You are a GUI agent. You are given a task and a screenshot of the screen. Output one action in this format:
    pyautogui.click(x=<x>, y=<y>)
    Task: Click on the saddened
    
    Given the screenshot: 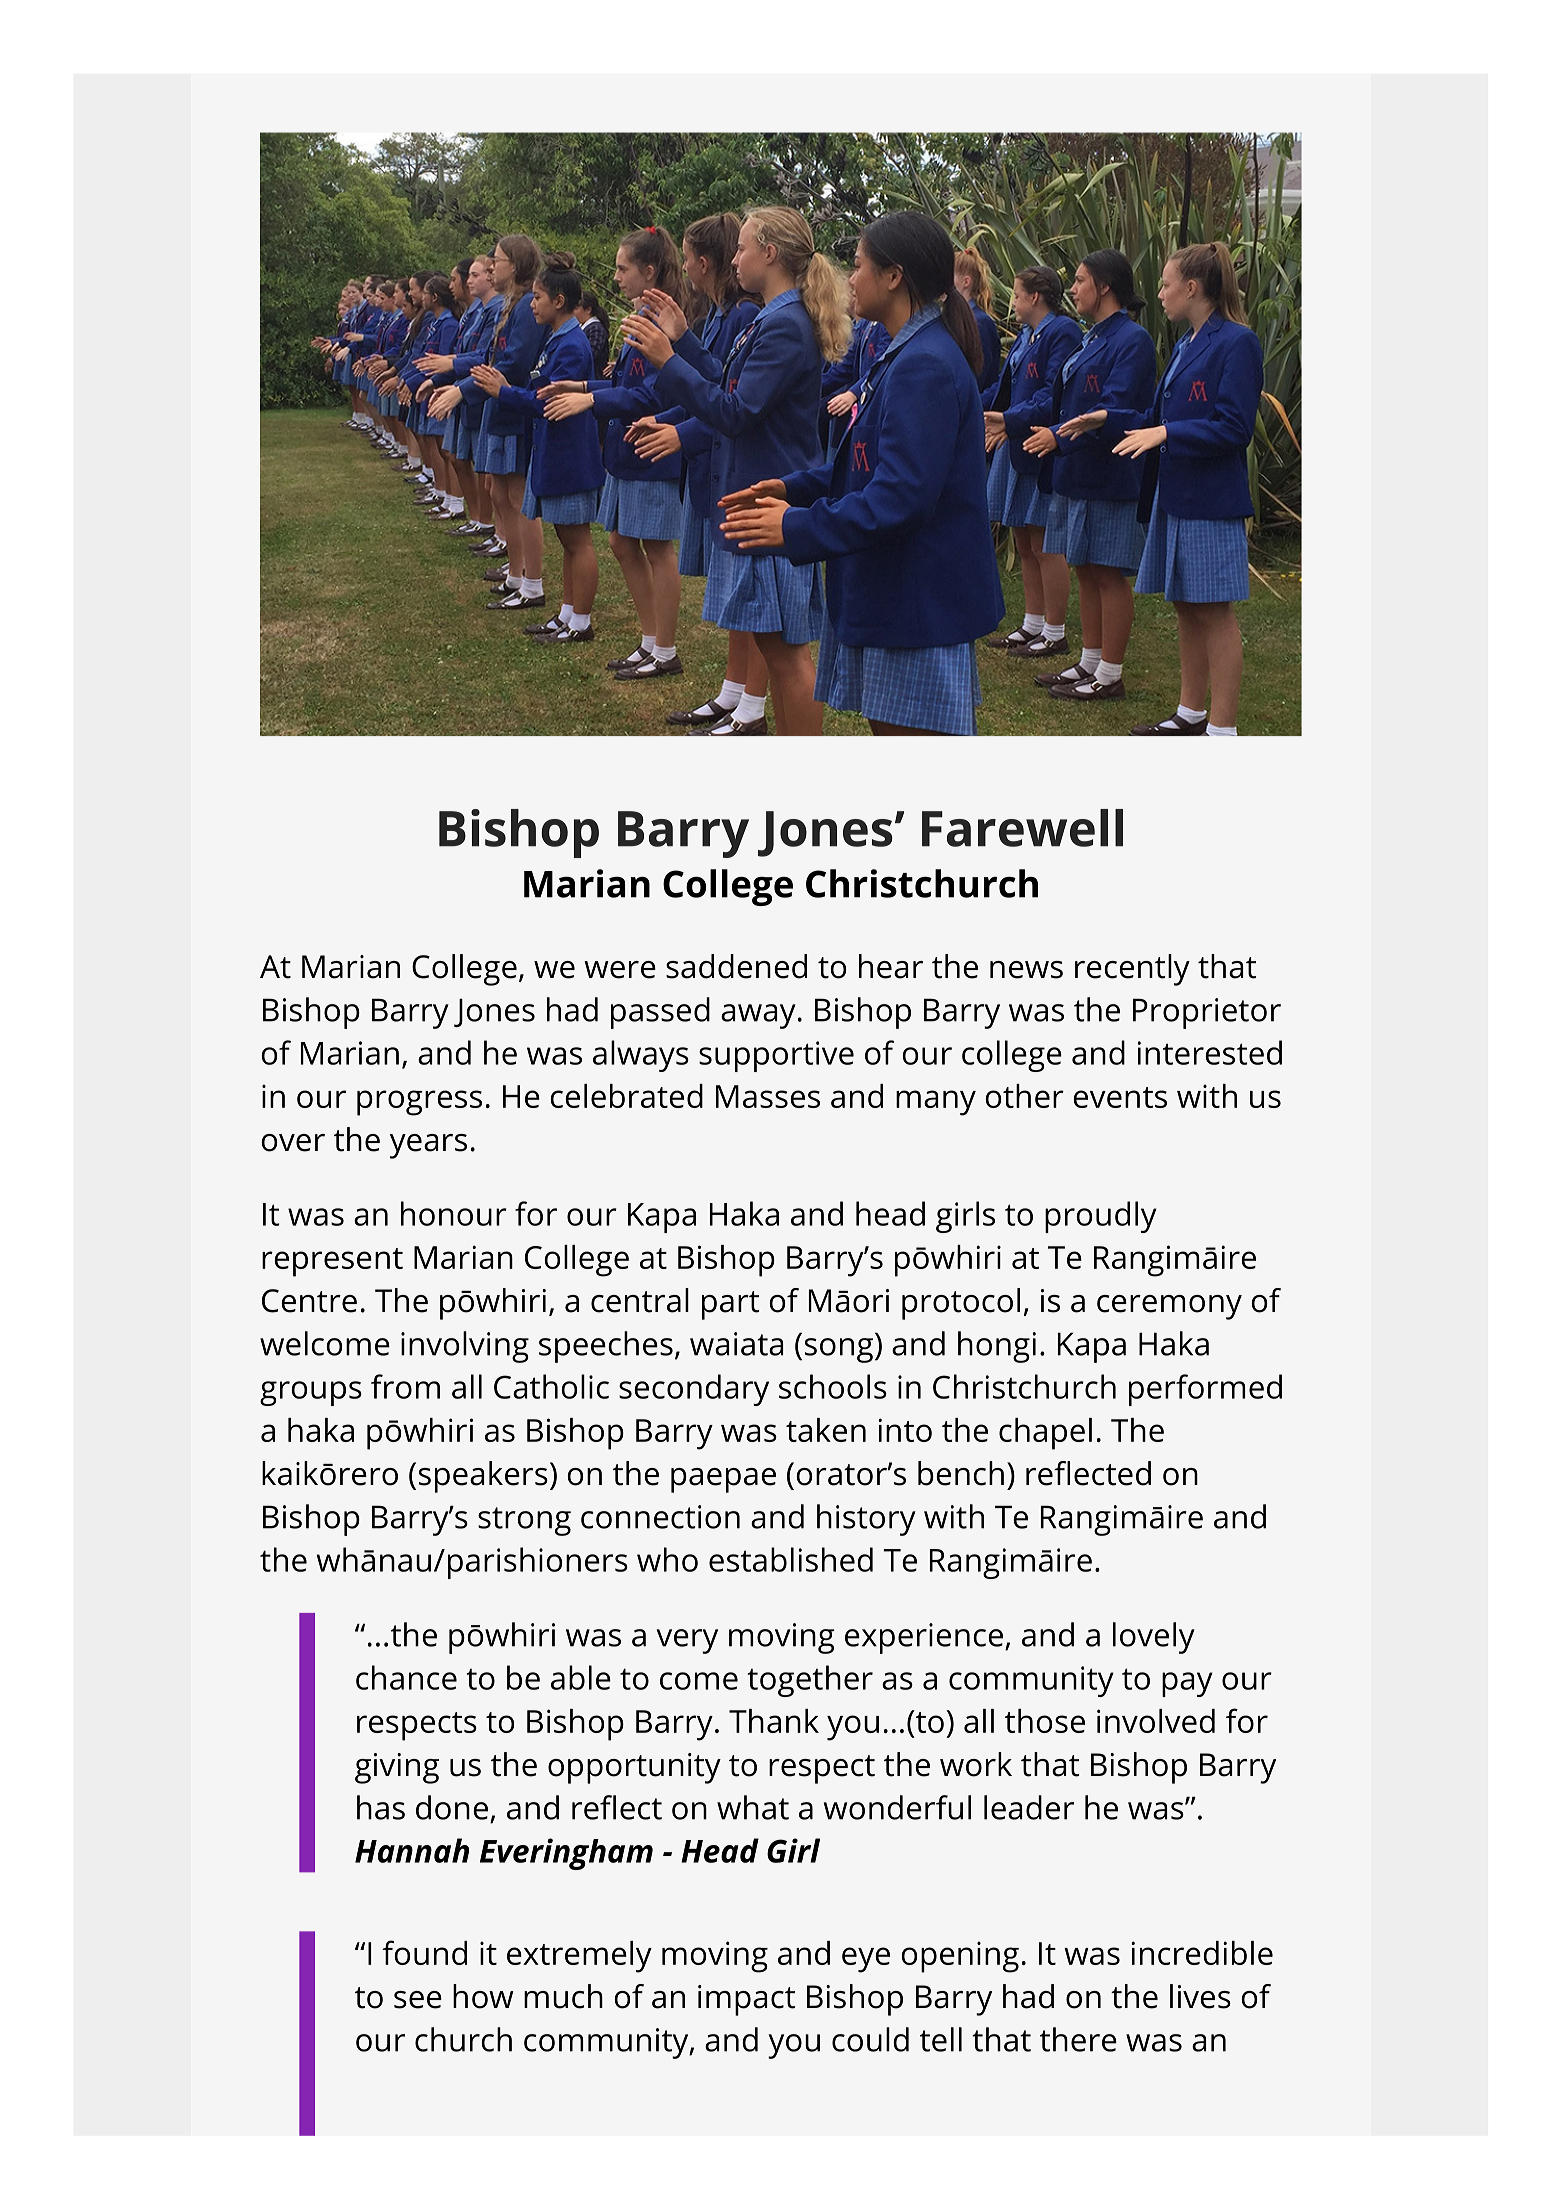 What is the action you would take?
    pyautogui.click(x=736, y=966)
